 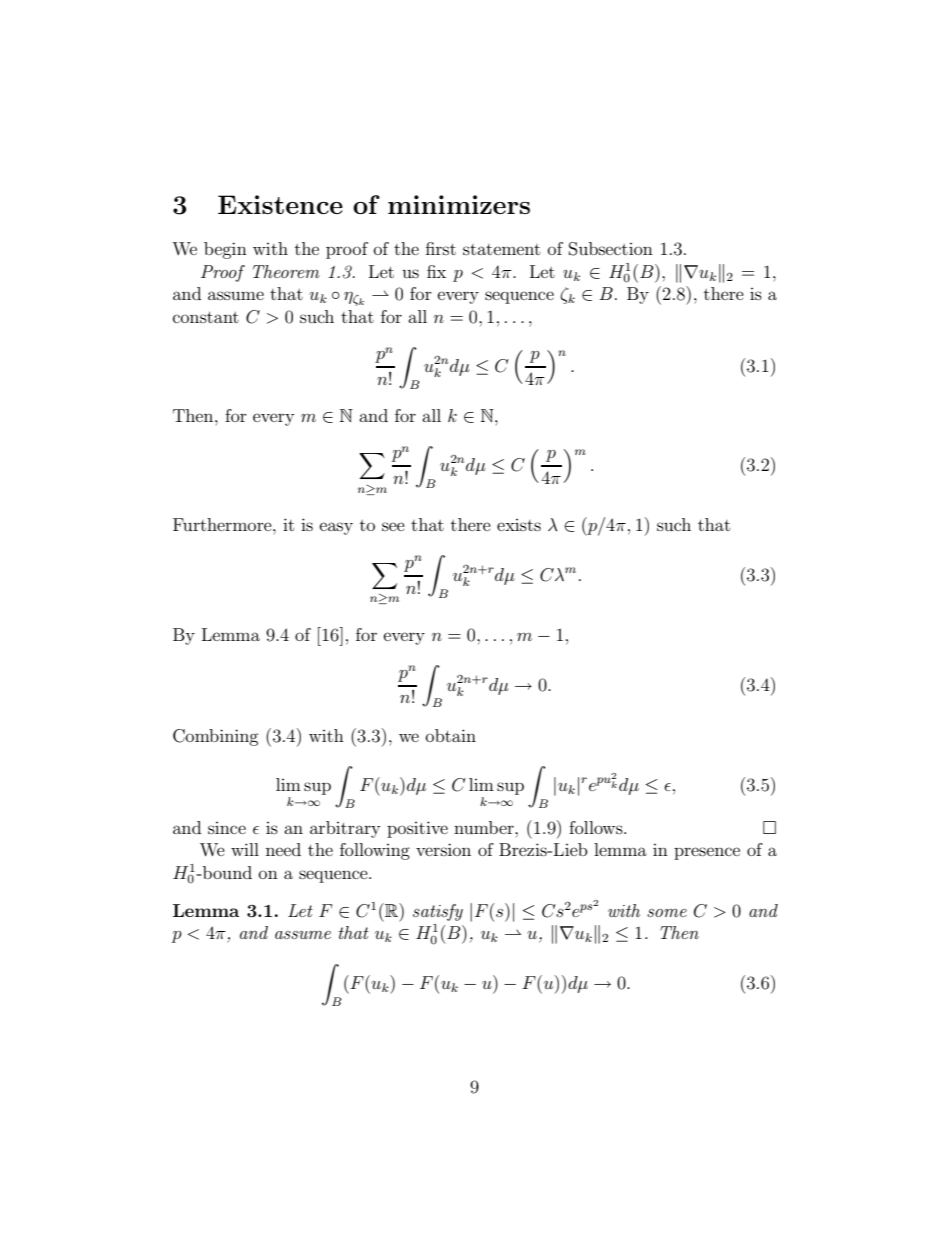 What do you see at coordinates (597, 827) in the page?
I see `follows` at bounding box center [597, 827].
